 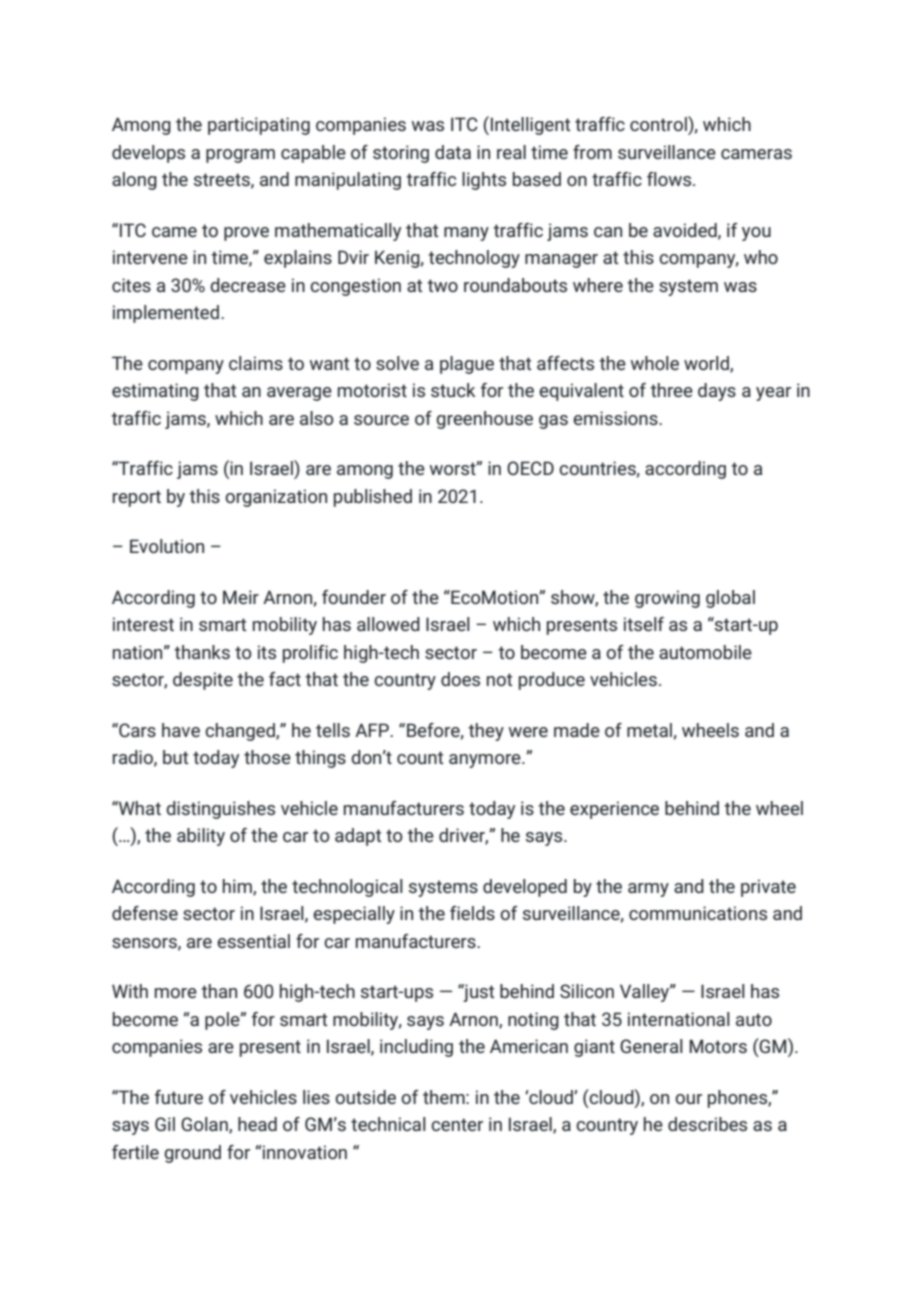 I want to click on describes, so click(x=707, y=1124).
